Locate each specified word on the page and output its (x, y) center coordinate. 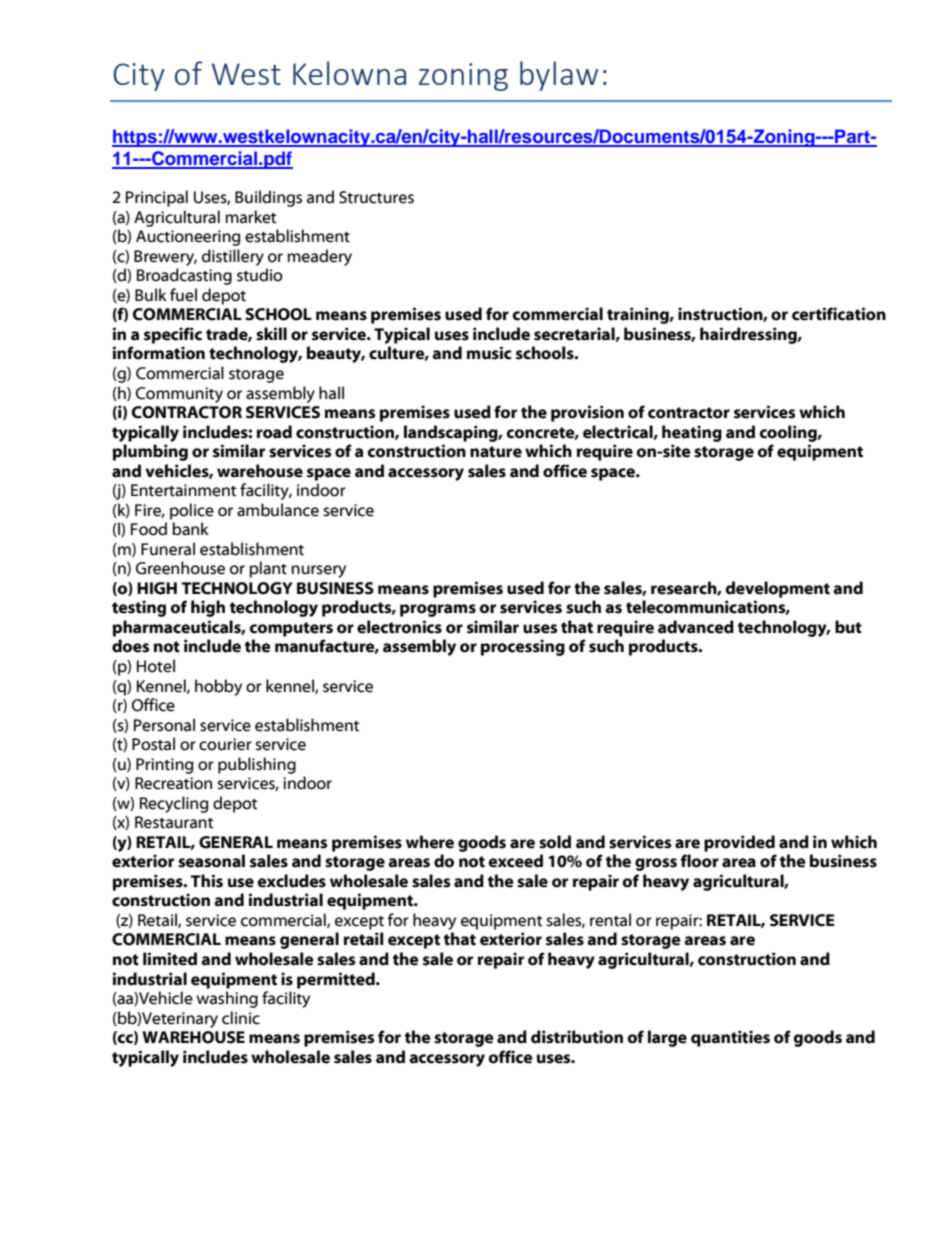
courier (225, 744)
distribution (577, 1037)
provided (739, 843)
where (430, 842)
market (250, 217)
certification (839, 314)
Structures (376, 197)
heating (692, 433)
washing (227, 999)
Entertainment (183, 490)
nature (496, 452)
